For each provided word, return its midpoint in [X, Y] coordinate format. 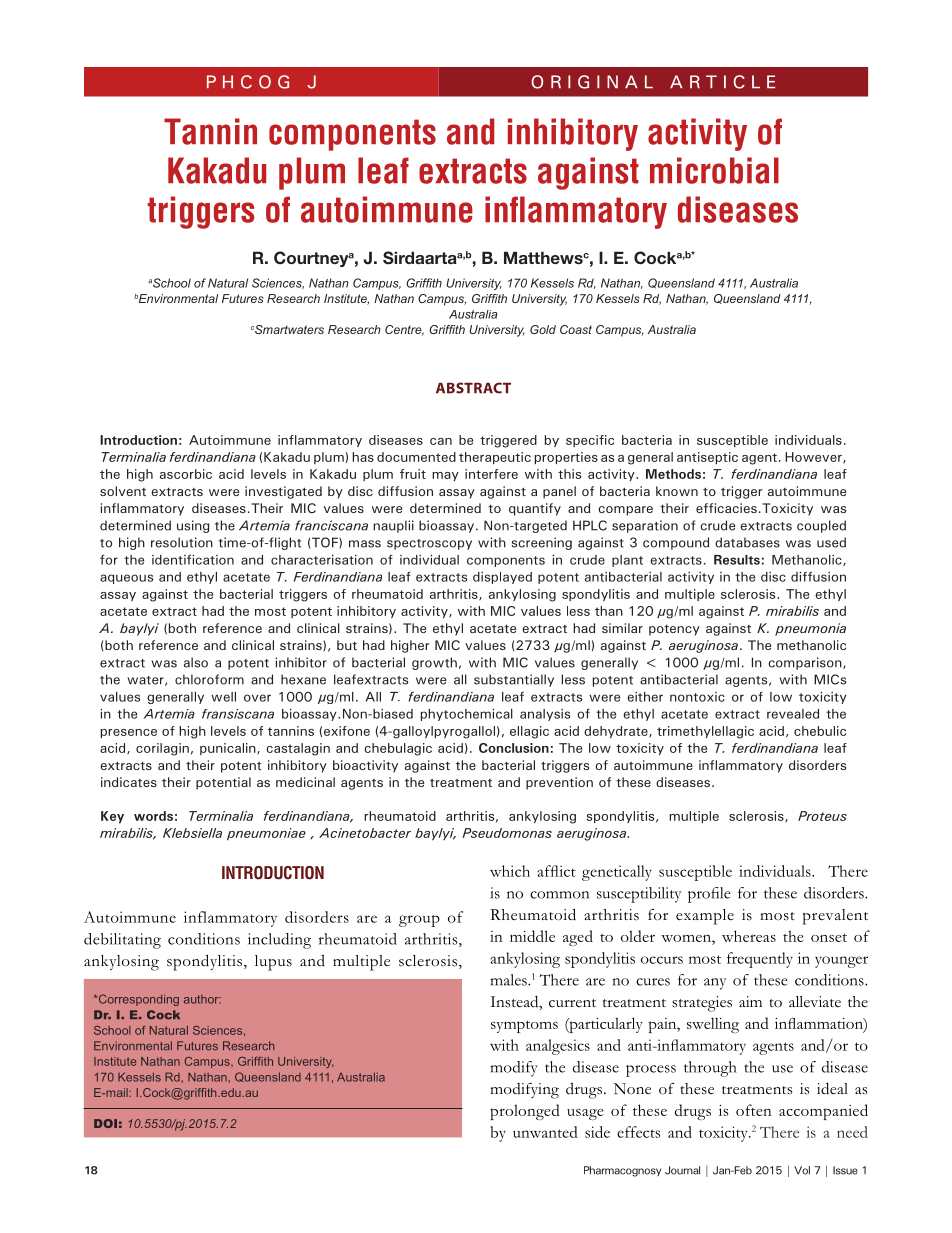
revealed [793, 714]
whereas [749, 936]
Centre [404, 330]
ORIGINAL [592, 82]
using [193, 526]
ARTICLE [722, 82]
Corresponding [137, 1000]
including [279, 941]
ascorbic [186, 474]
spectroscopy [429, 544]
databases [747, 542]
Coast [576, 329]
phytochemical [467, 715]
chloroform [209, 679]
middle [532, 936]
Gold [543, 329]
